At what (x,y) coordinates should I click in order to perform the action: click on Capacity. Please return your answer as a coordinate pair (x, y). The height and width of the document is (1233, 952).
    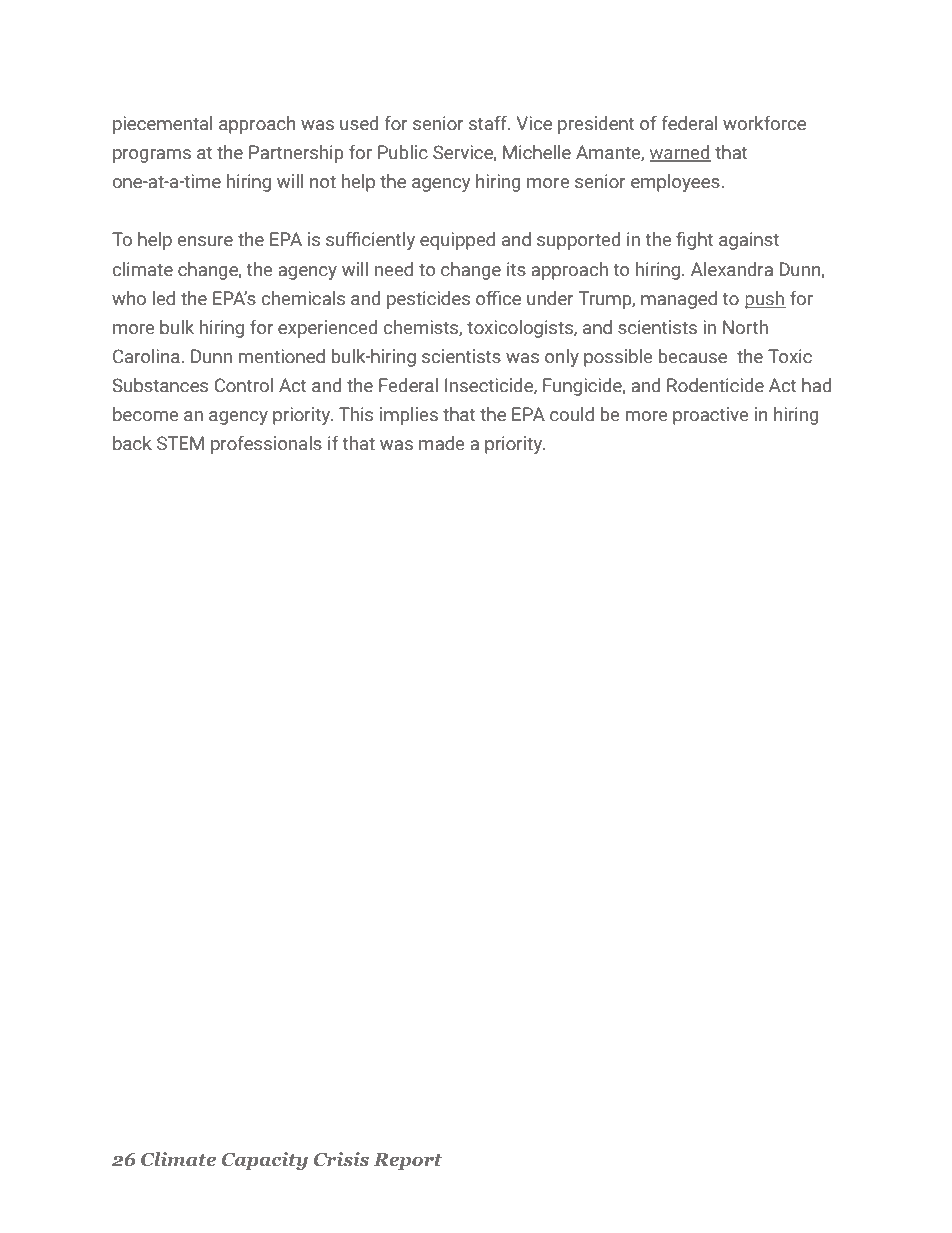
    Looking at the image, I should click on (265, 1161).
